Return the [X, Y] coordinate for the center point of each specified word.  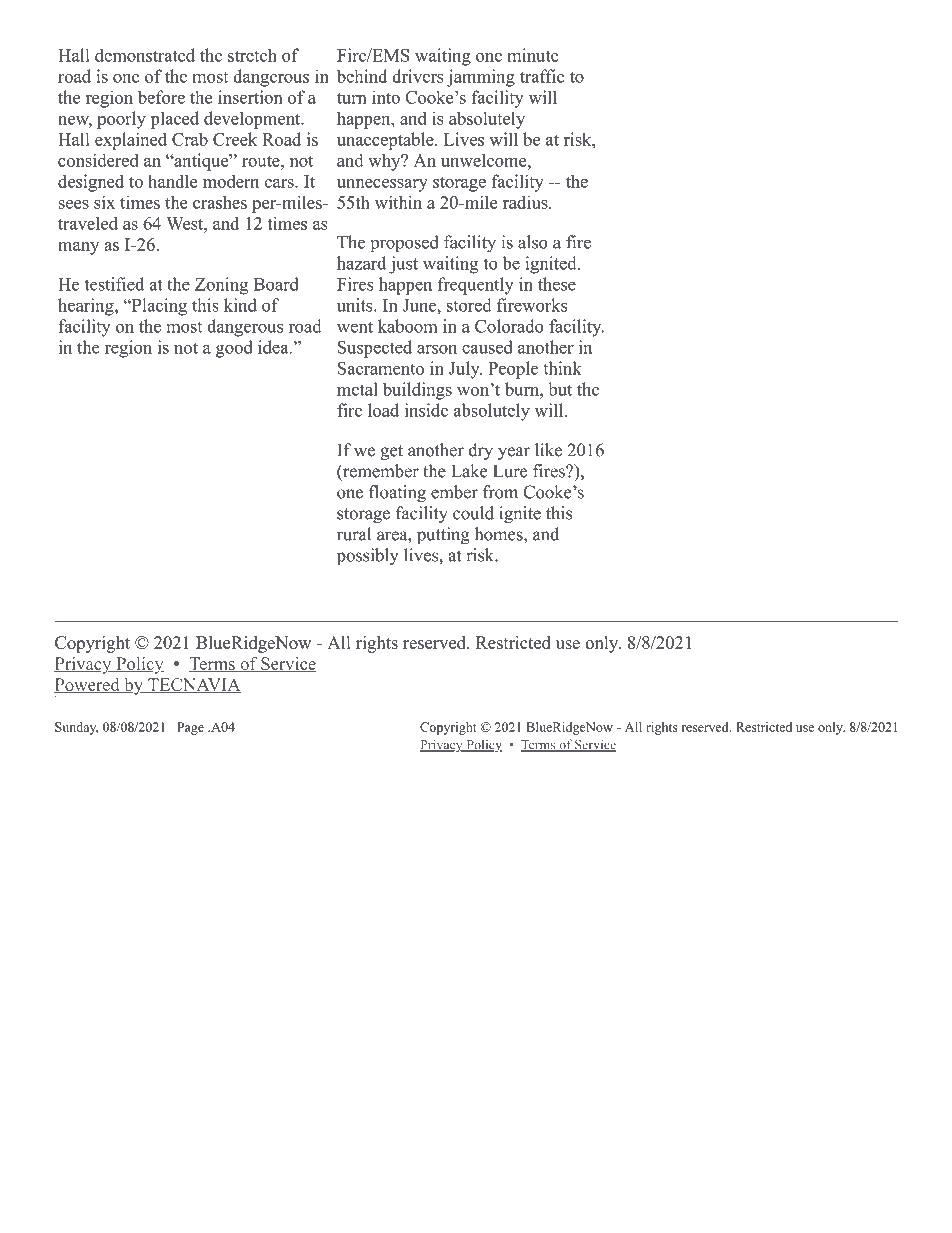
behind [362, 76]
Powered [88, 685]
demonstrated [145, 55]
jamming [481, 78]
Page [190, 728]
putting [443, 536]
